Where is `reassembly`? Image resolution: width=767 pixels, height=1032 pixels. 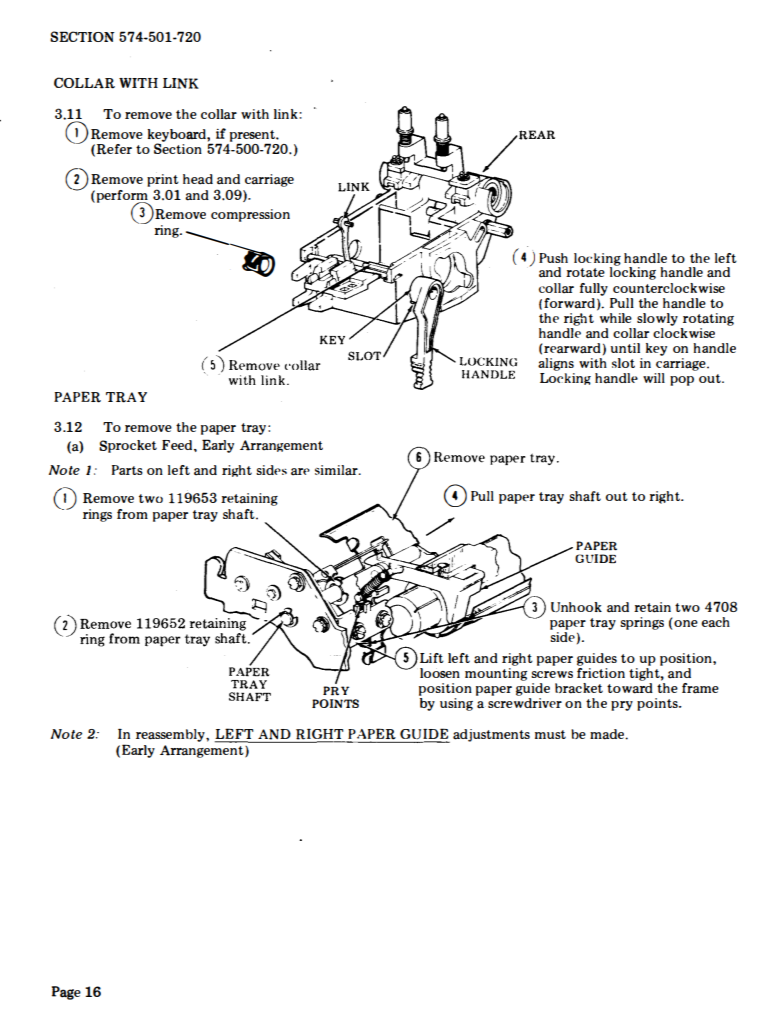 reassembly is located at coordinates (171, 735).
